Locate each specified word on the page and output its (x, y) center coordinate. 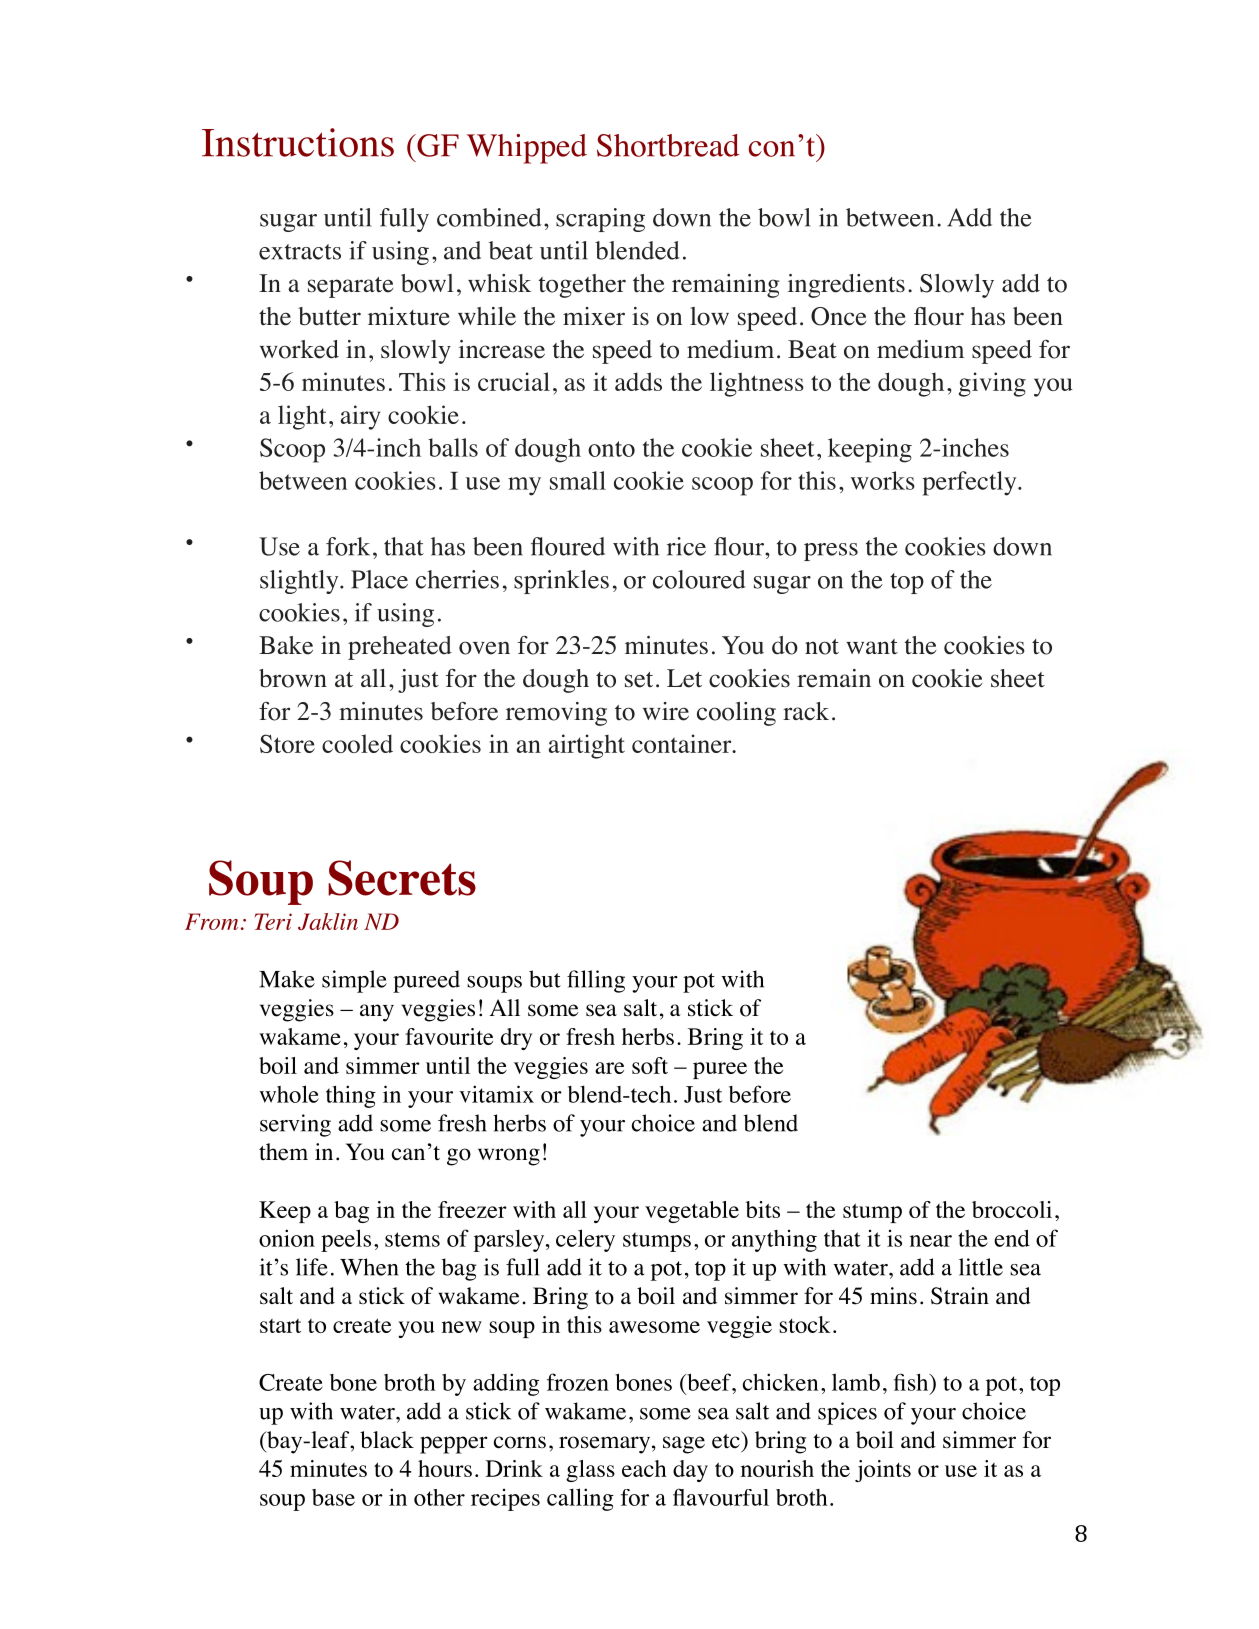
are (609, 1068)
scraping (600, 220)
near (931, 1241)
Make (287, 979)
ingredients (846, 286)
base (333, 1497)
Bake (286, 645)
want (872, 647)
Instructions (298, 142)
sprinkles (561, 582)
